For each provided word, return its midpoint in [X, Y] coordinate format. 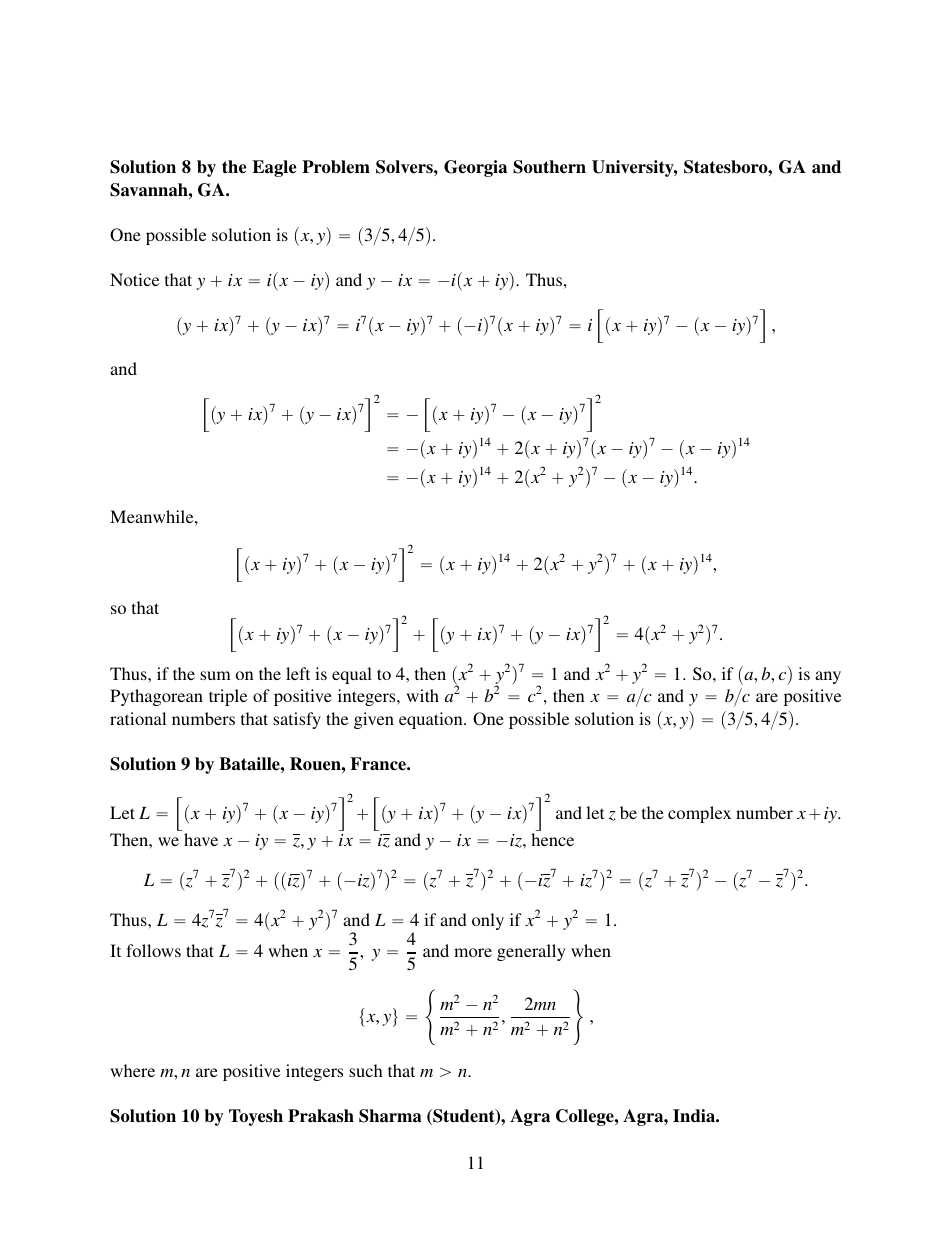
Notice [134, 279]
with [422, 695]
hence [552, 839]
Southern [549, 167]
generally [531, 952]
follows [153, 950]
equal [352, 675]
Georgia [475, 168]
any [828, 677]
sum [215, 675]
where [132, 1070]
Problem [336, 167]
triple [228, 697]
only [488, 921]
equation [432, 720]
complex [699, 814]
